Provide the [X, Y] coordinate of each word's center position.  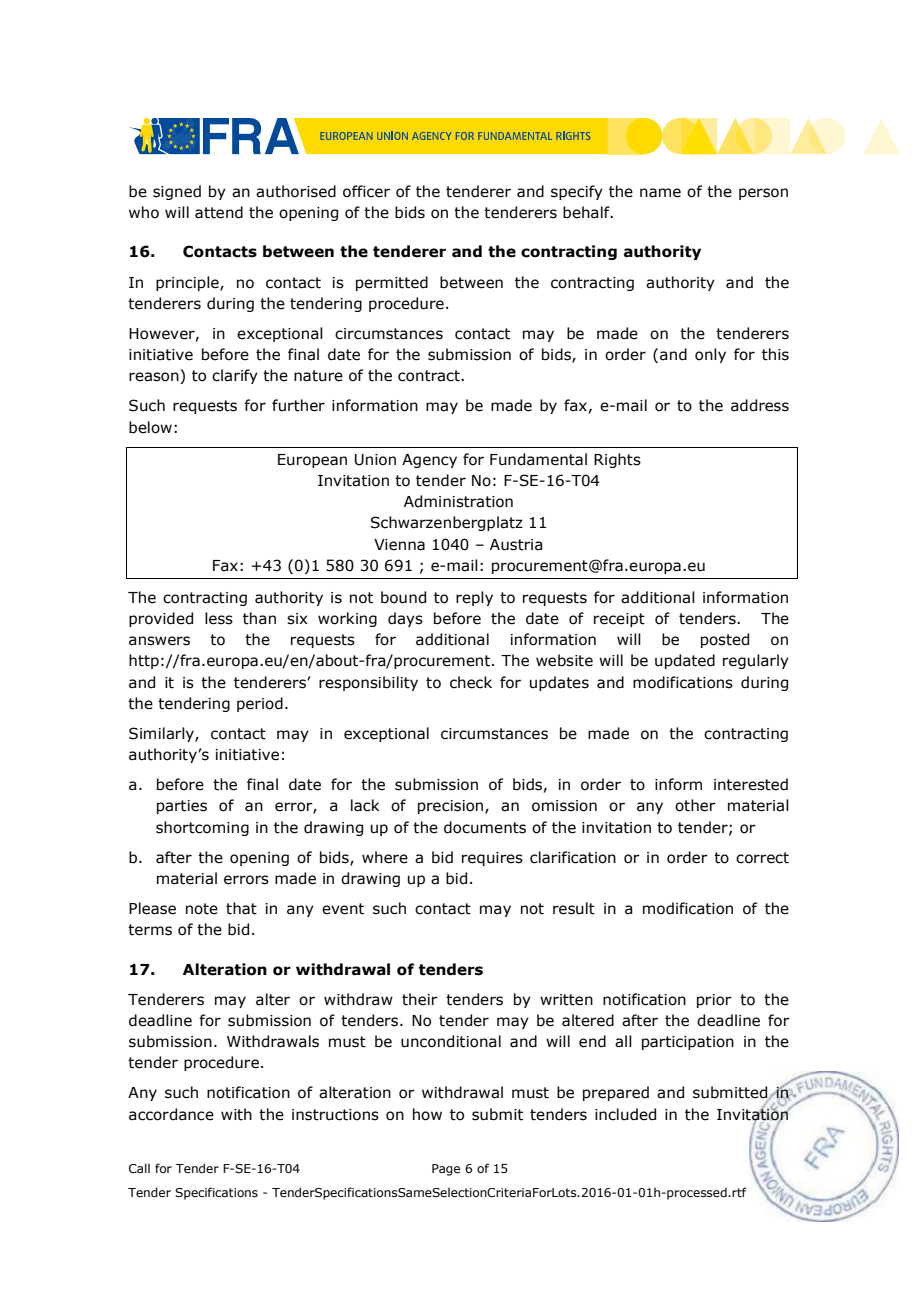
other [695, 805]
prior [714, 1001]
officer [366, 191]
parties [182, 807]
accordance [171, 1114]
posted [725, 640]
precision [452, 807]
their [420, 999]
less [219, 618]
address [760, 405]
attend [219, 212]
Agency [429, 461]
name [660, 193]
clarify [235, 376]
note [202, 909]
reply [474, 598]
